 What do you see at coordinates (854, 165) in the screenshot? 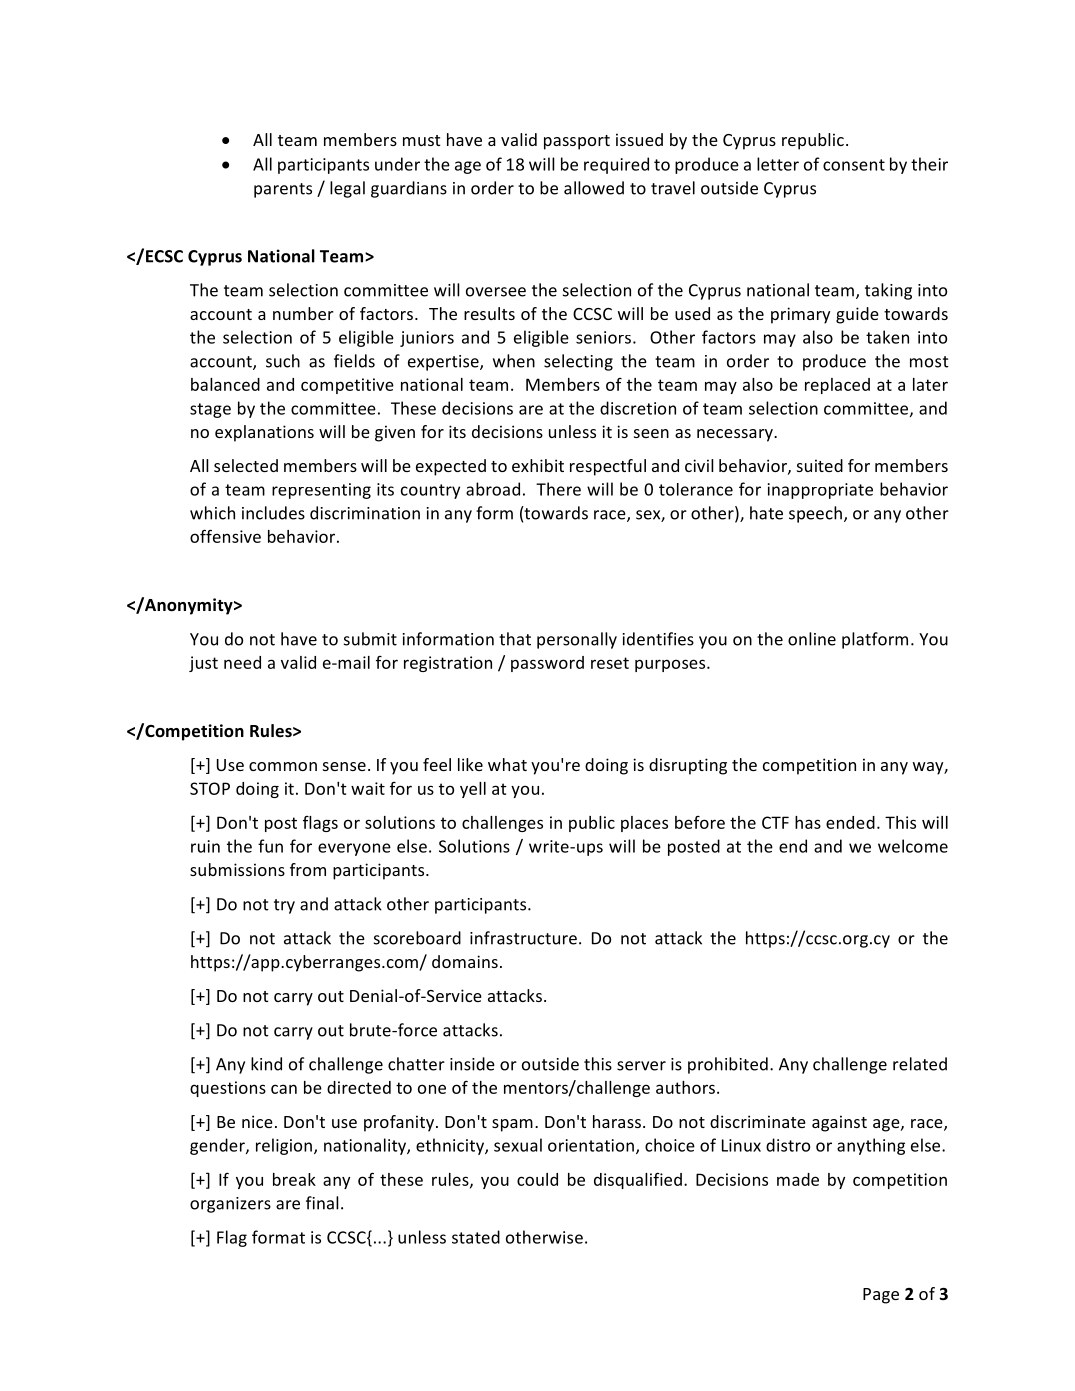
I see `consent` at bounding box center [854, 165].
